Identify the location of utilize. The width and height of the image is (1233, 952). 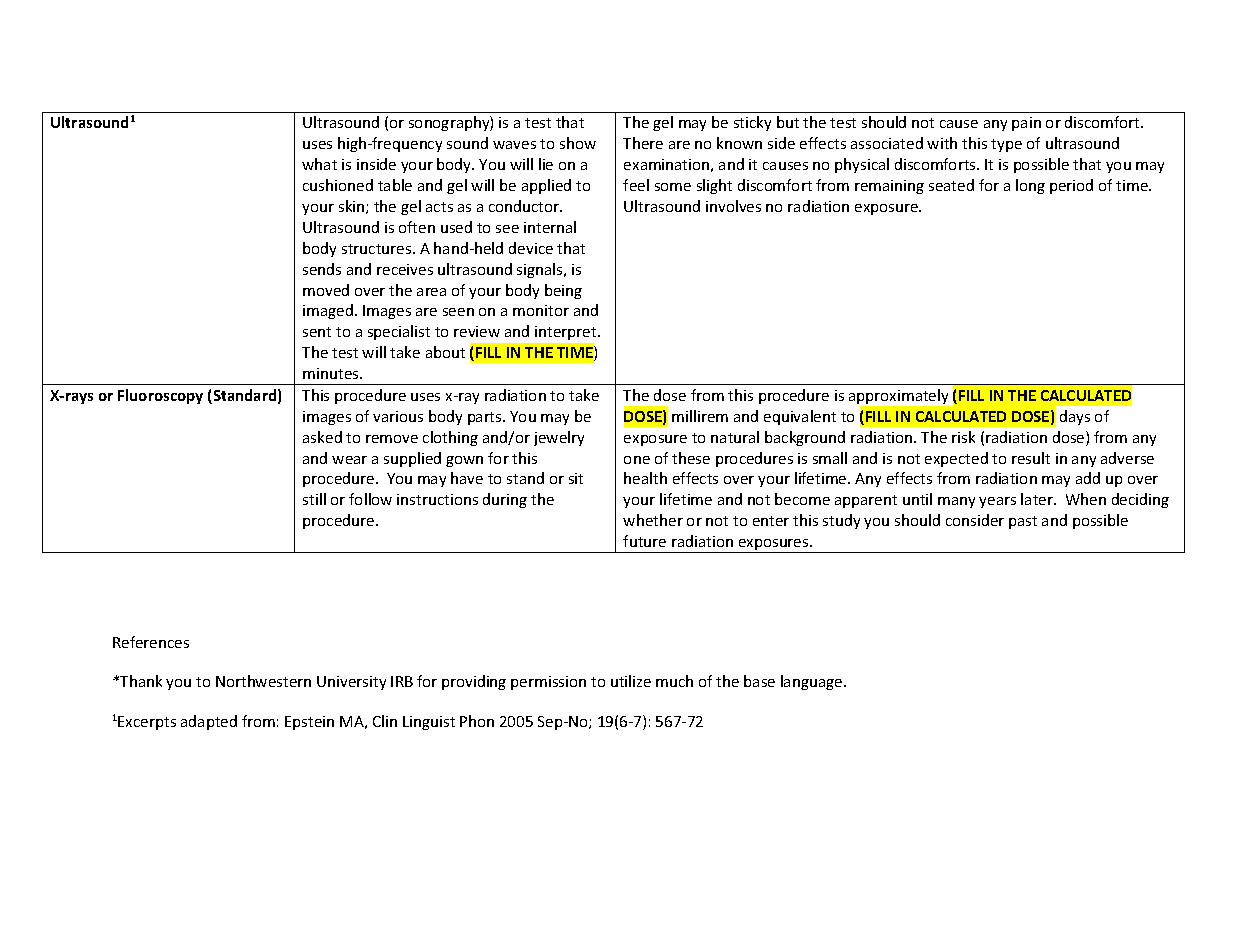
(631, 681).
